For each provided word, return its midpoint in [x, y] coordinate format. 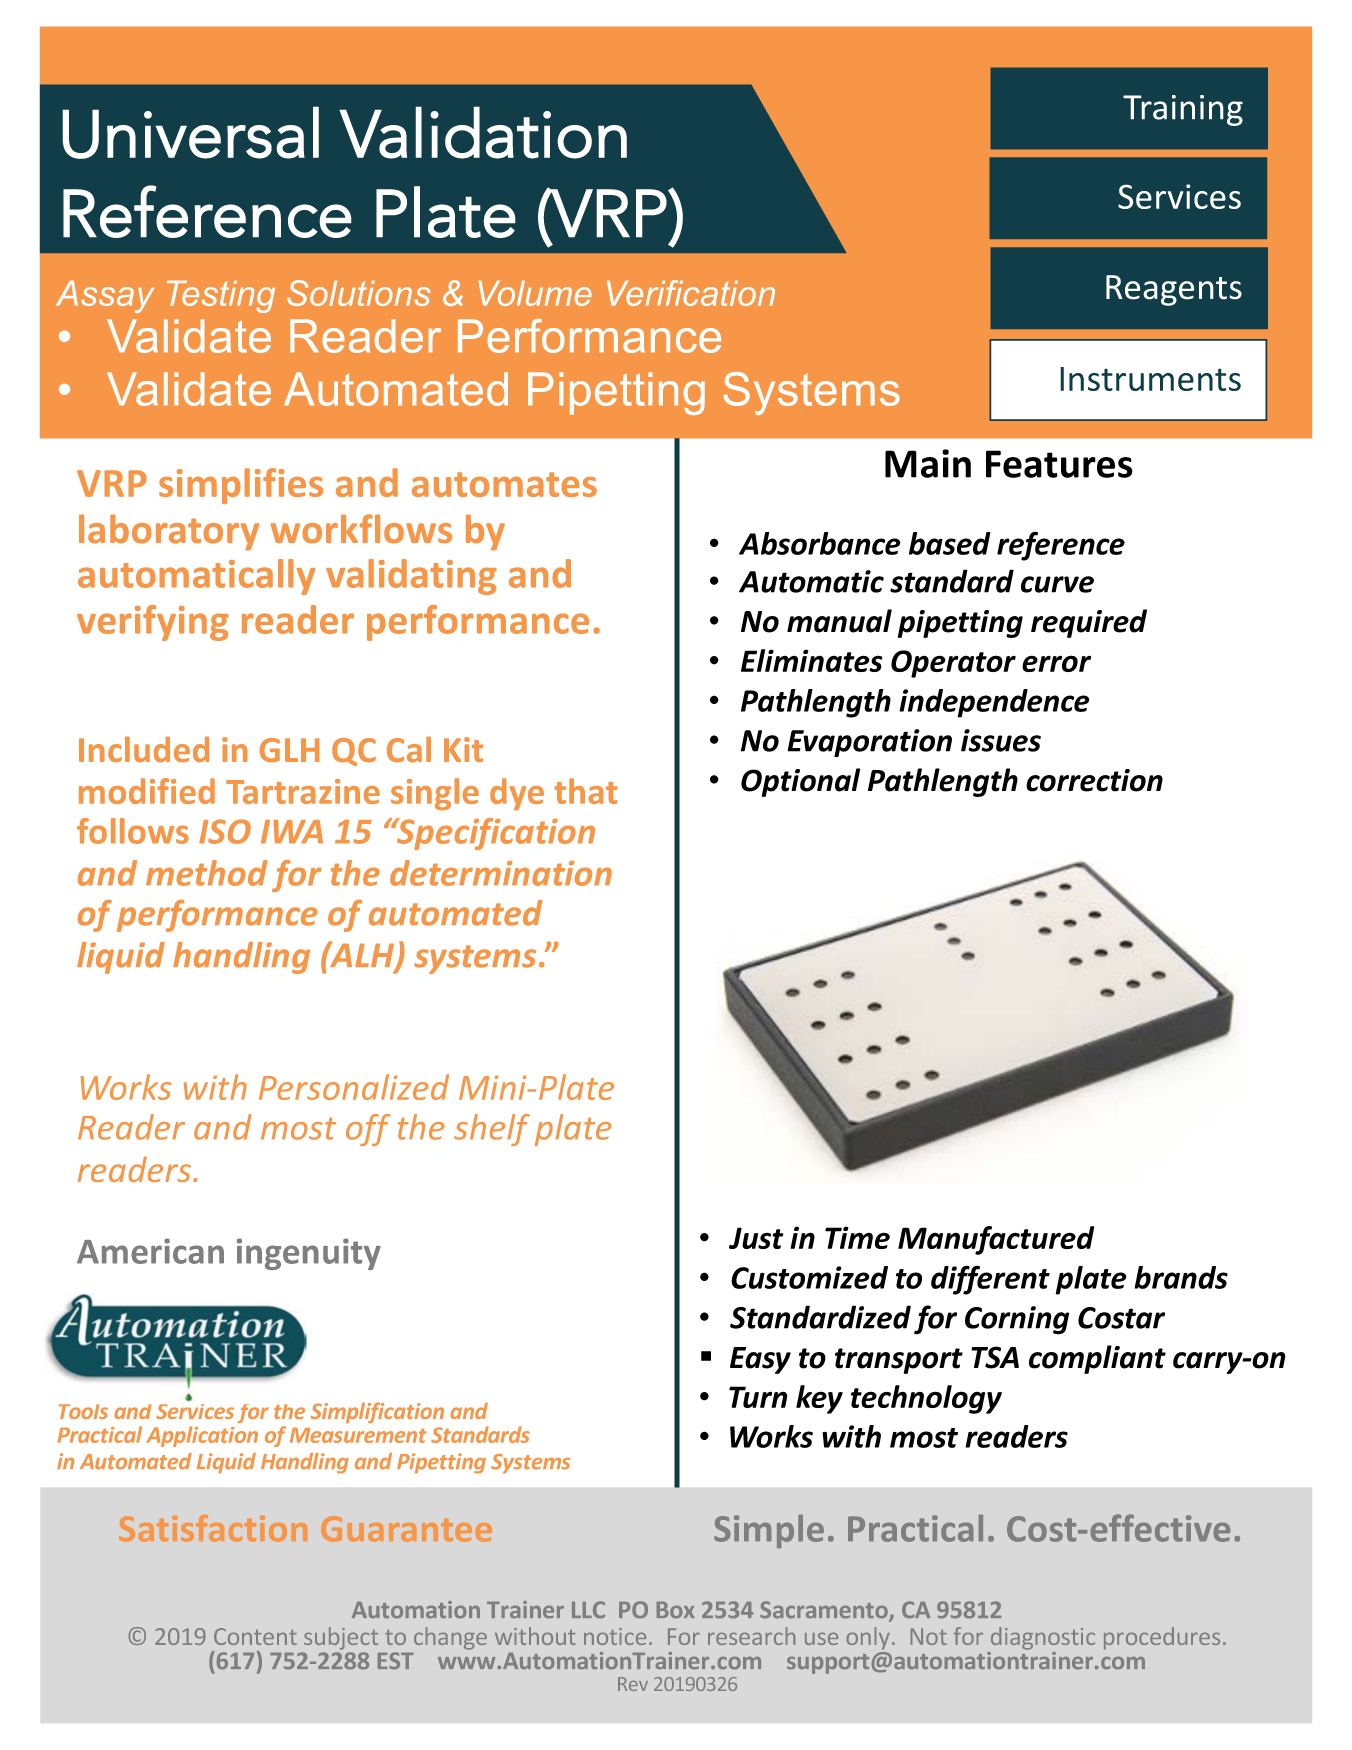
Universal [190, 132]
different [990, 1280]
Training [1183, 110]
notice [615, 1636]
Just [756, 1238]
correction [1094, 780]
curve [1057, 584]
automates [504, 484]
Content [255, 1636]
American [150, 1251]
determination [501, 873]
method [206, 873]
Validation [483, 132]
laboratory [169, 532]
